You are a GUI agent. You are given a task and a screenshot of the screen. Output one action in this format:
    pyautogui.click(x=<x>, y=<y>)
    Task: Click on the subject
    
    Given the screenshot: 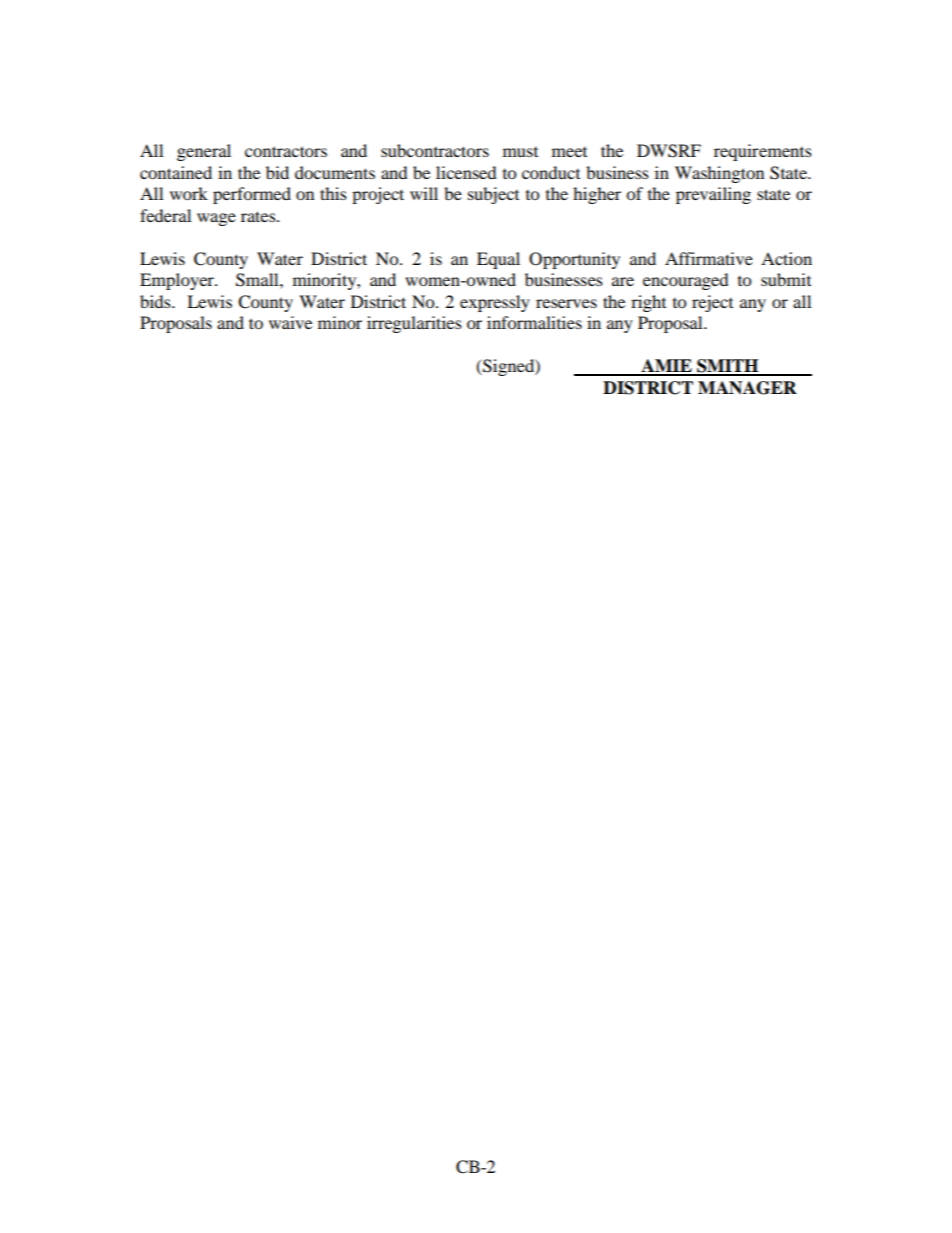 What is the action you would take?
    pyautogui.click(x=493, y=195)
